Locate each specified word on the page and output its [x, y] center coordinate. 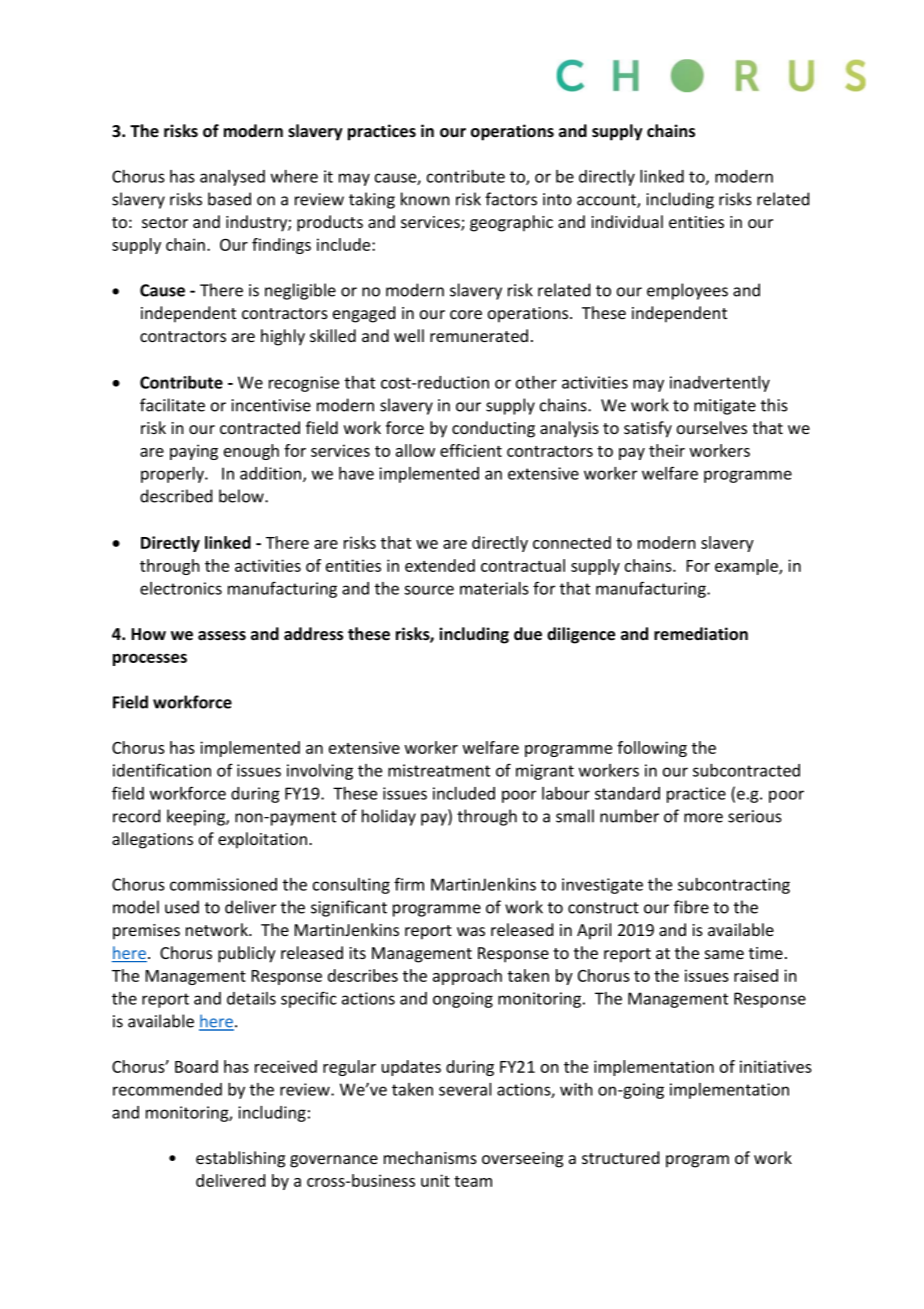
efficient [471, 450]
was [471, 931]
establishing [240, 1159]
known [425, 199]
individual [627, 221]
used [182, 907]
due [528, 634]
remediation [701, 634]
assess [222, 636]
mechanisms [430, 1157]
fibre [691, 907]
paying [194, 452]
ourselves [712, 427]
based [229, 199]
